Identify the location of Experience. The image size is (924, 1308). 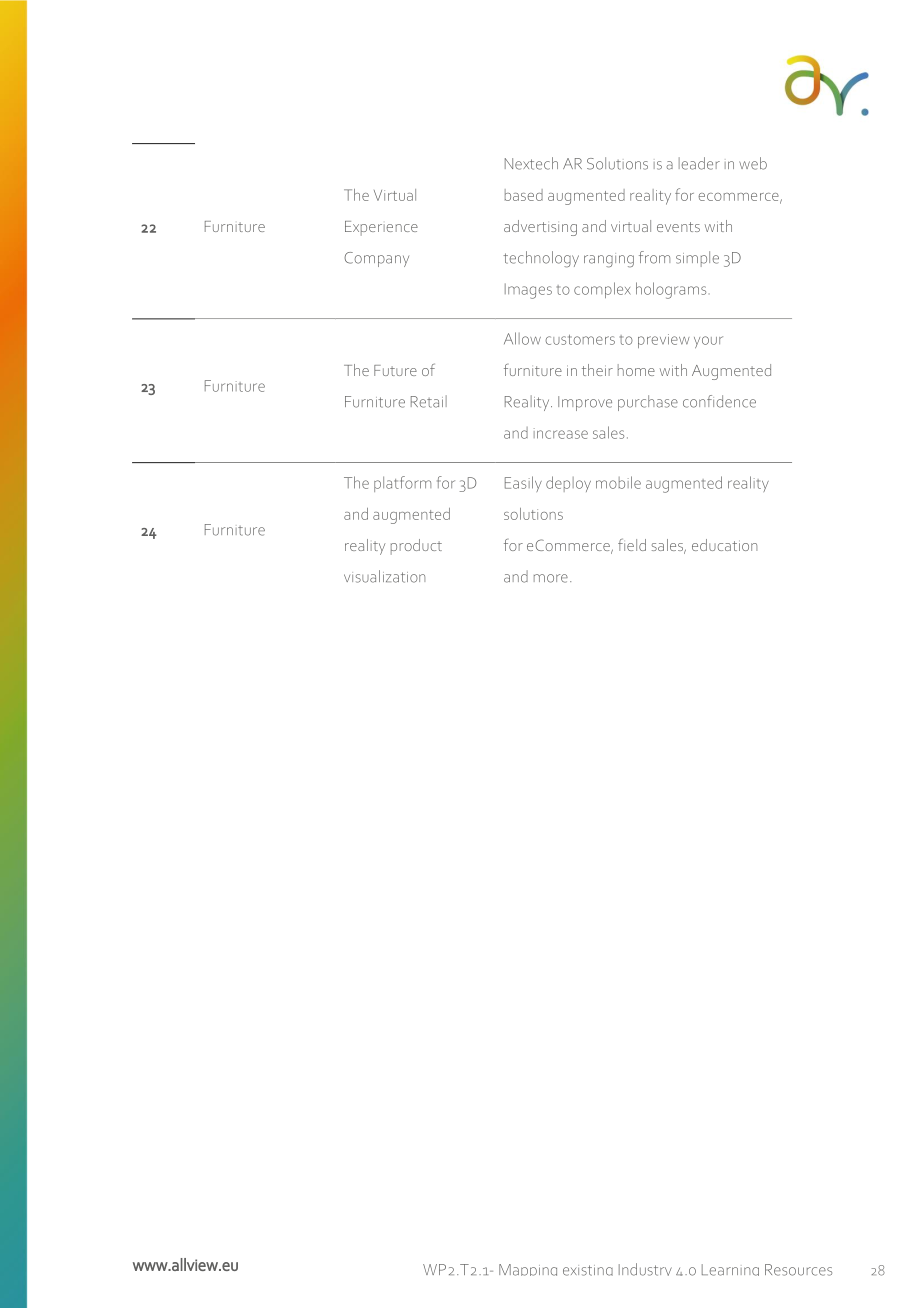
(381, 228).
